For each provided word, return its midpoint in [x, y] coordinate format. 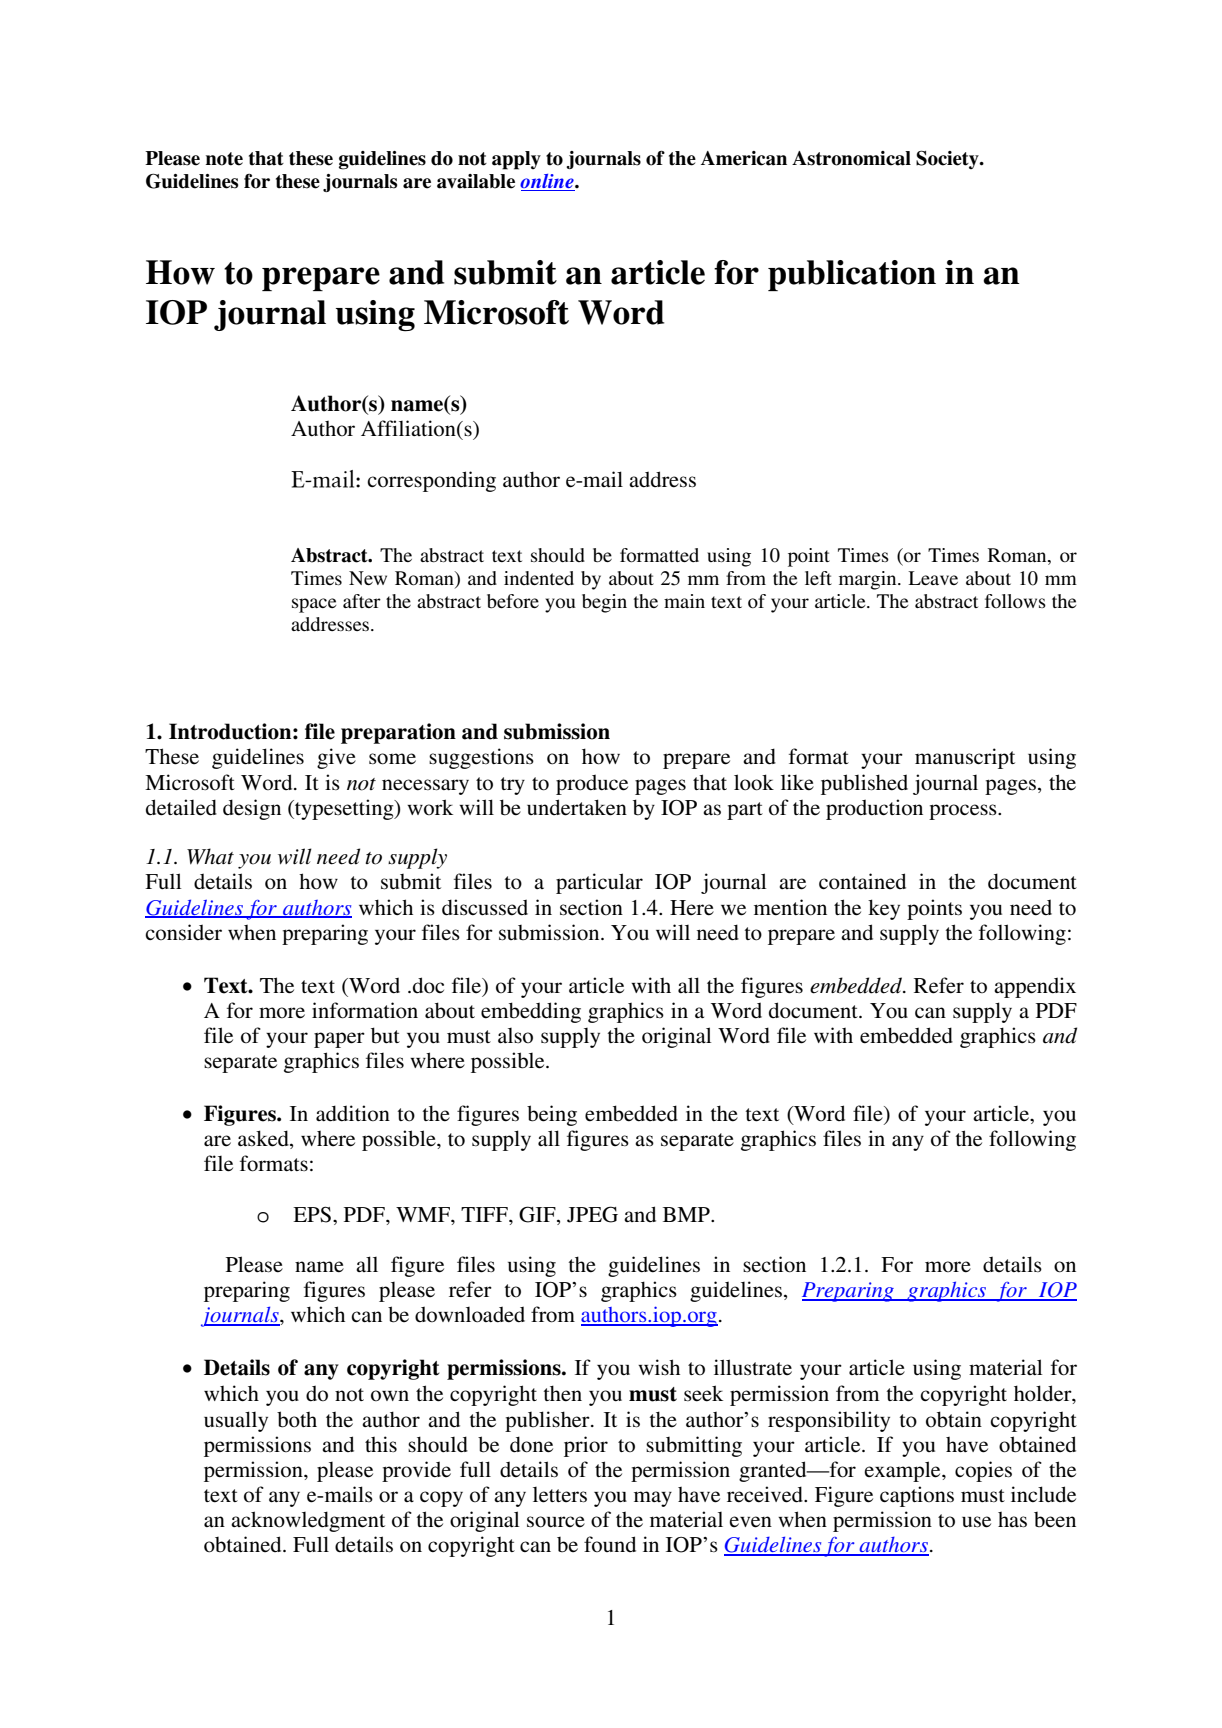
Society [948, 159]
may [653, 1499]
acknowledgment [308, 1521]
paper [339, 1040]
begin [604, 603]
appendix [1035, 987]
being [552, 1115]
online [548, 182]
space [314, 605]
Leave [933, 578]
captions [917, 1496]
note [224, 159]
